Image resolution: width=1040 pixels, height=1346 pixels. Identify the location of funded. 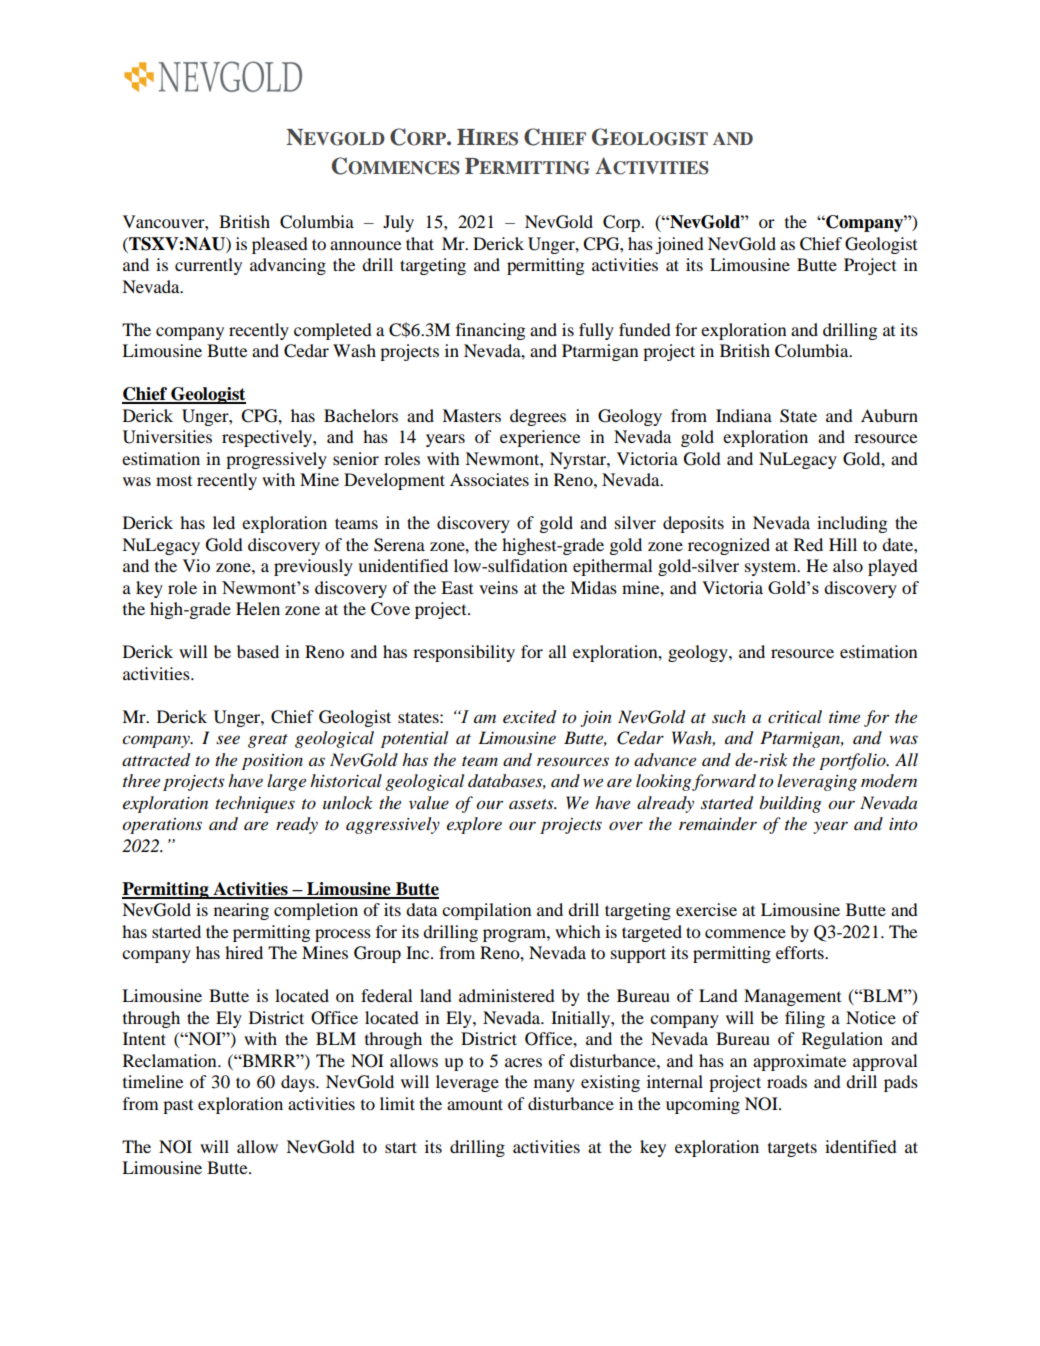
(645, 329).
